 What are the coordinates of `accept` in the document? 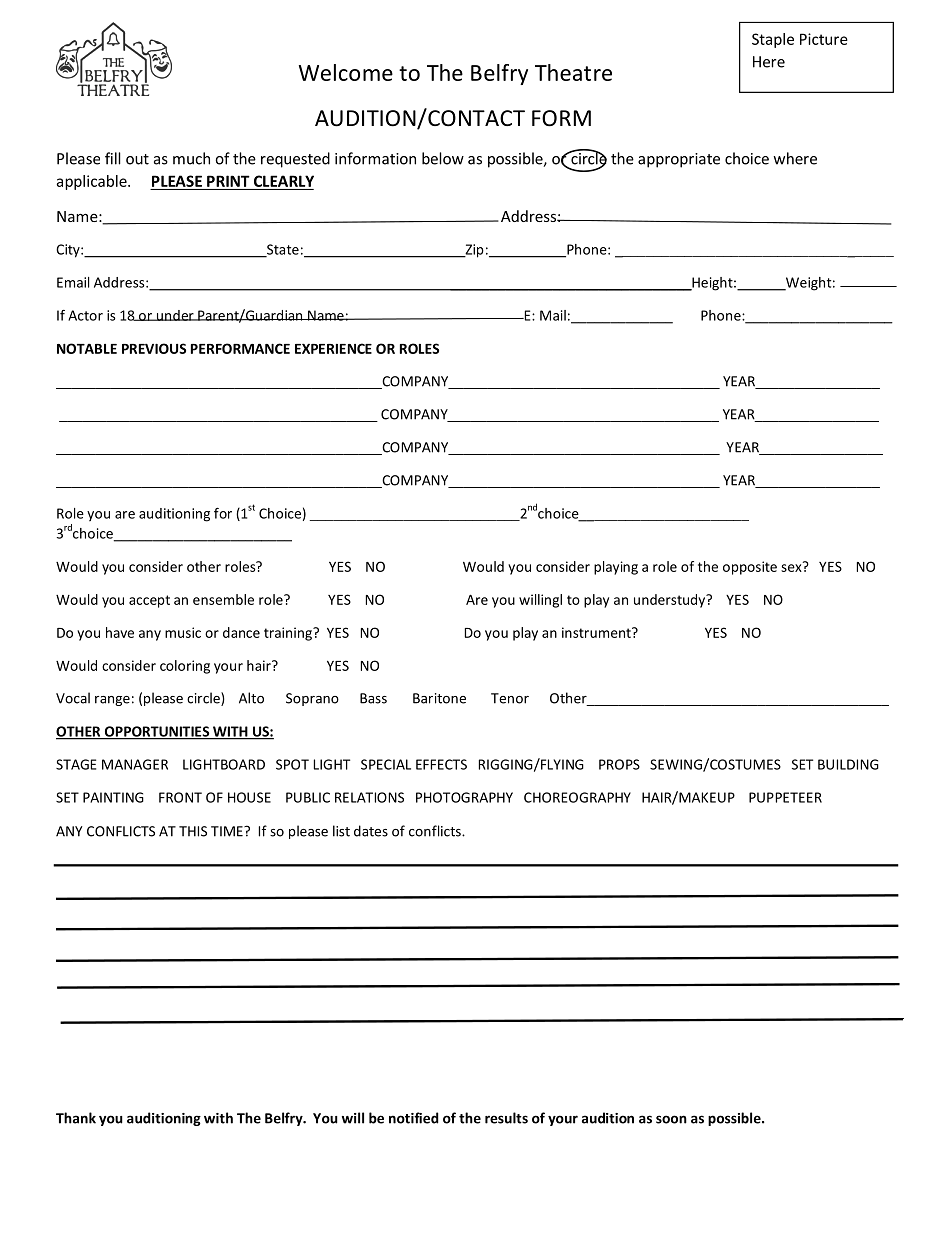 It's located at (149, 601).
